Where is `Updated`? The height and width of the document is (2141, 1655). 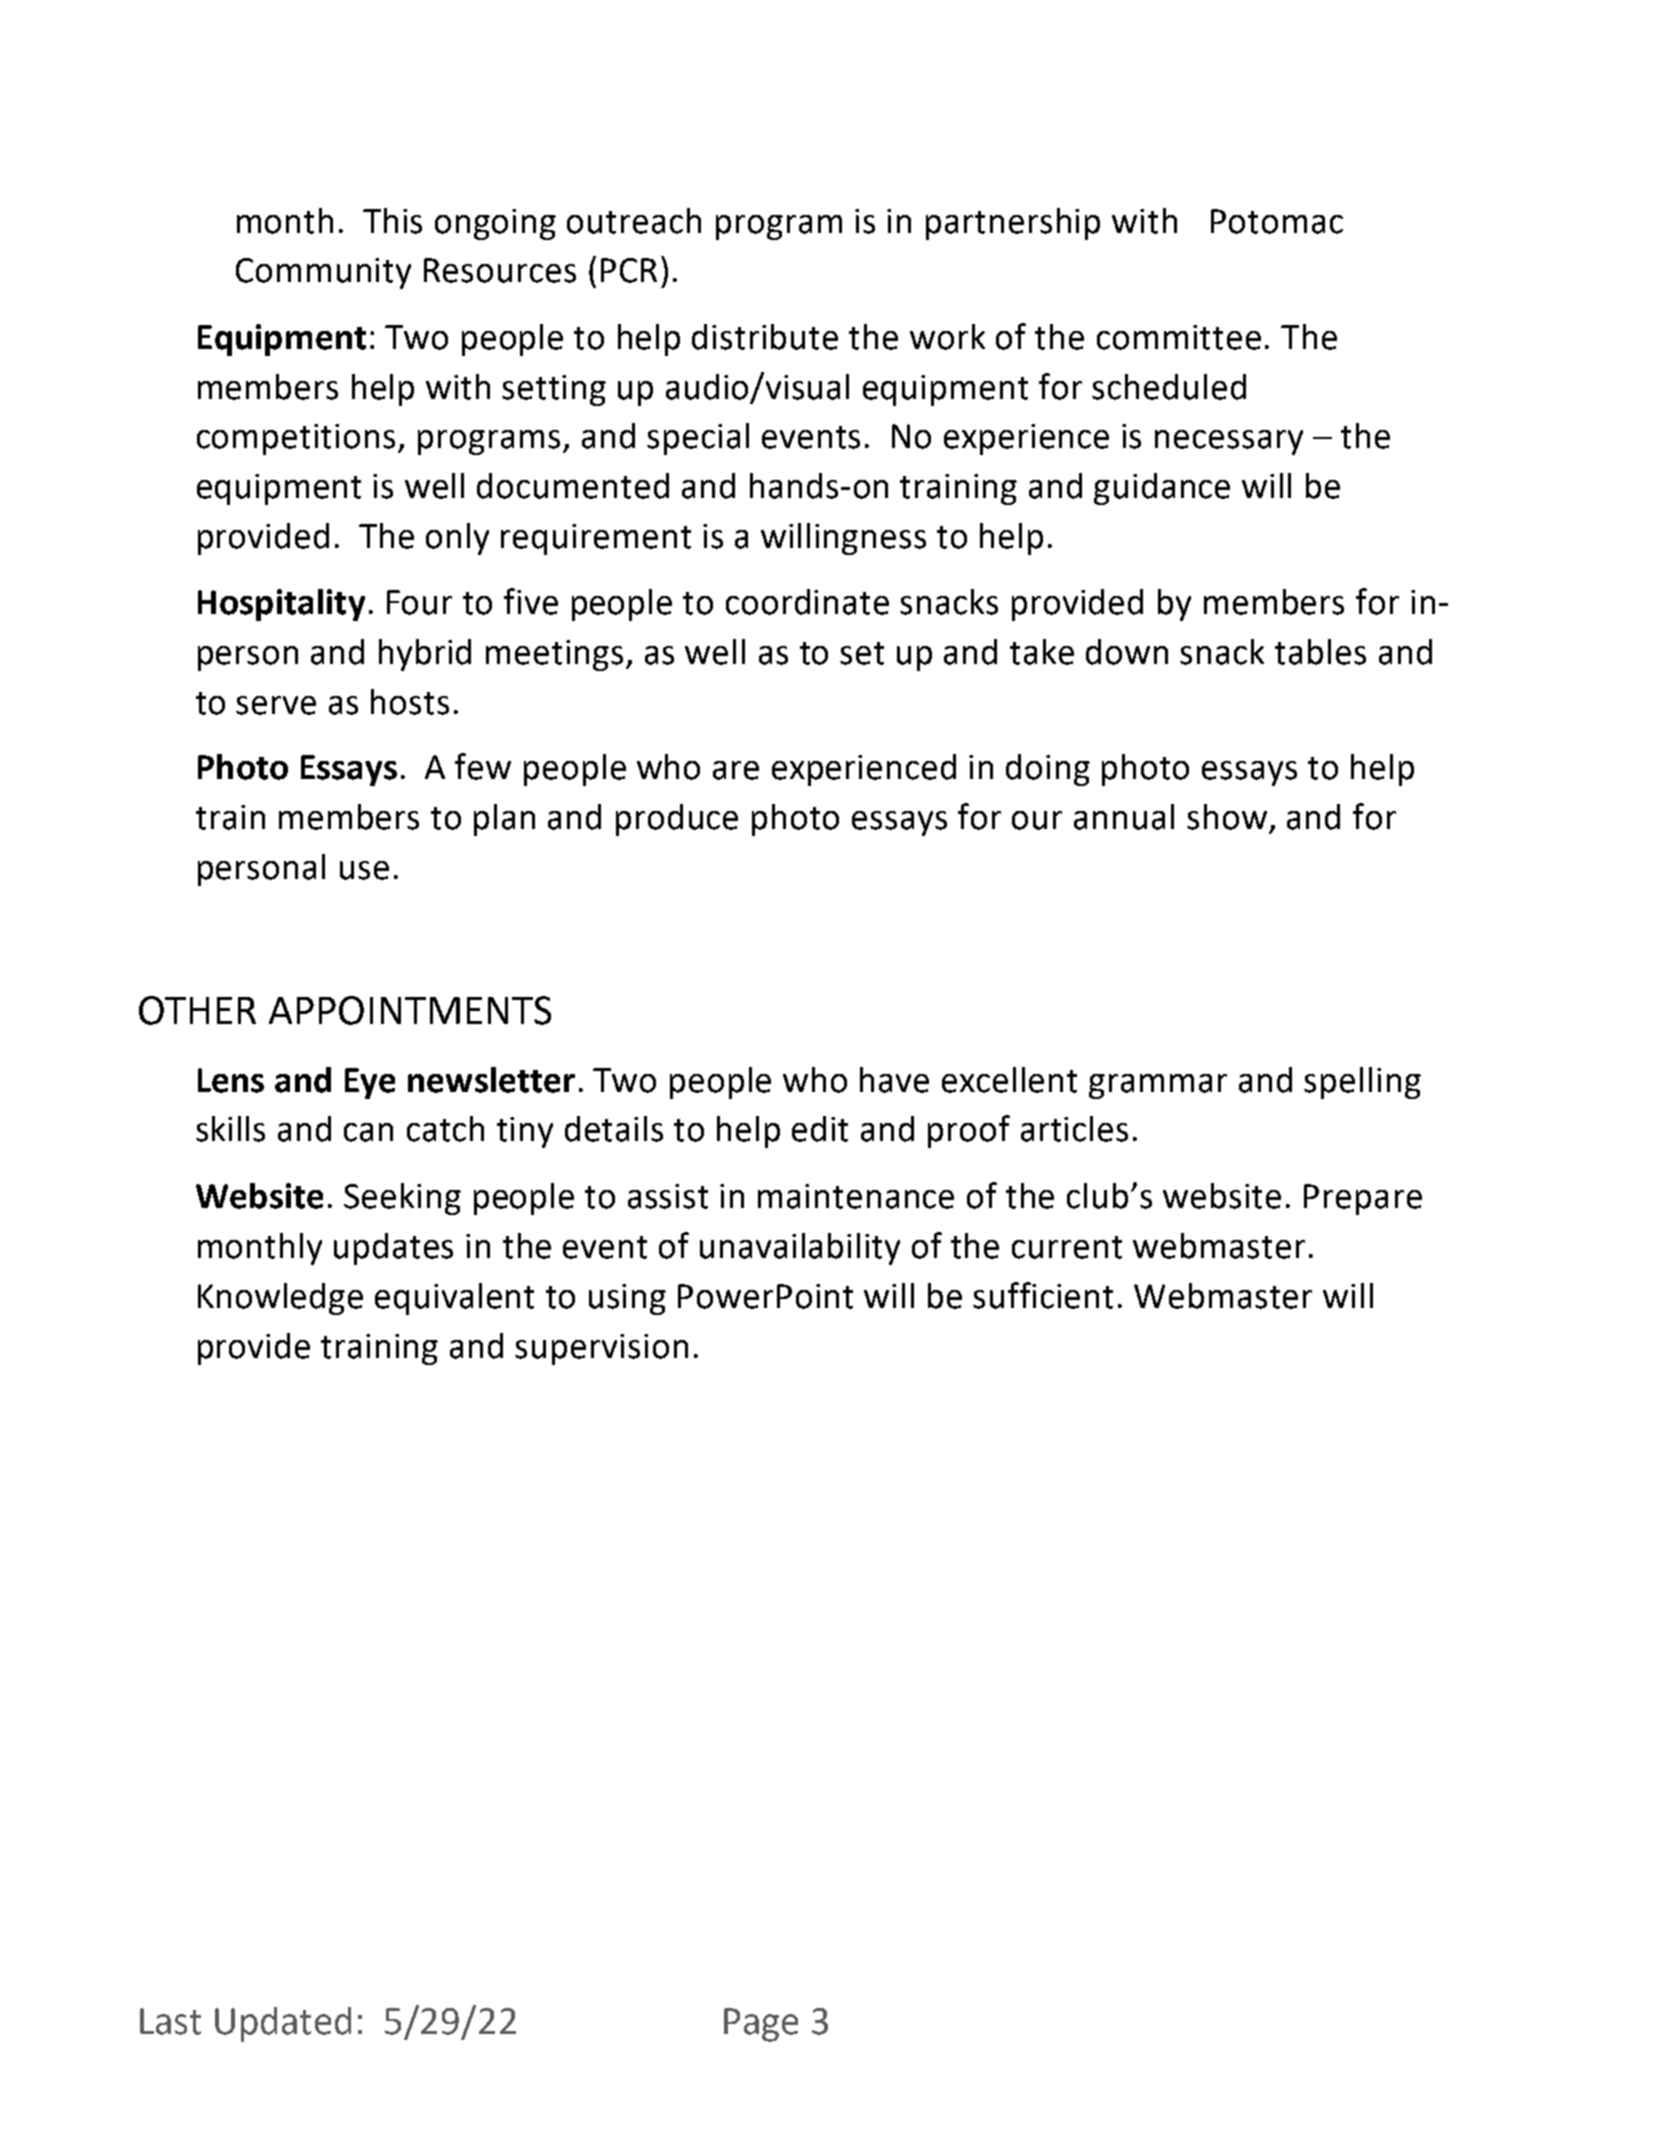 Updated is located at coordinates (283, 2024).
